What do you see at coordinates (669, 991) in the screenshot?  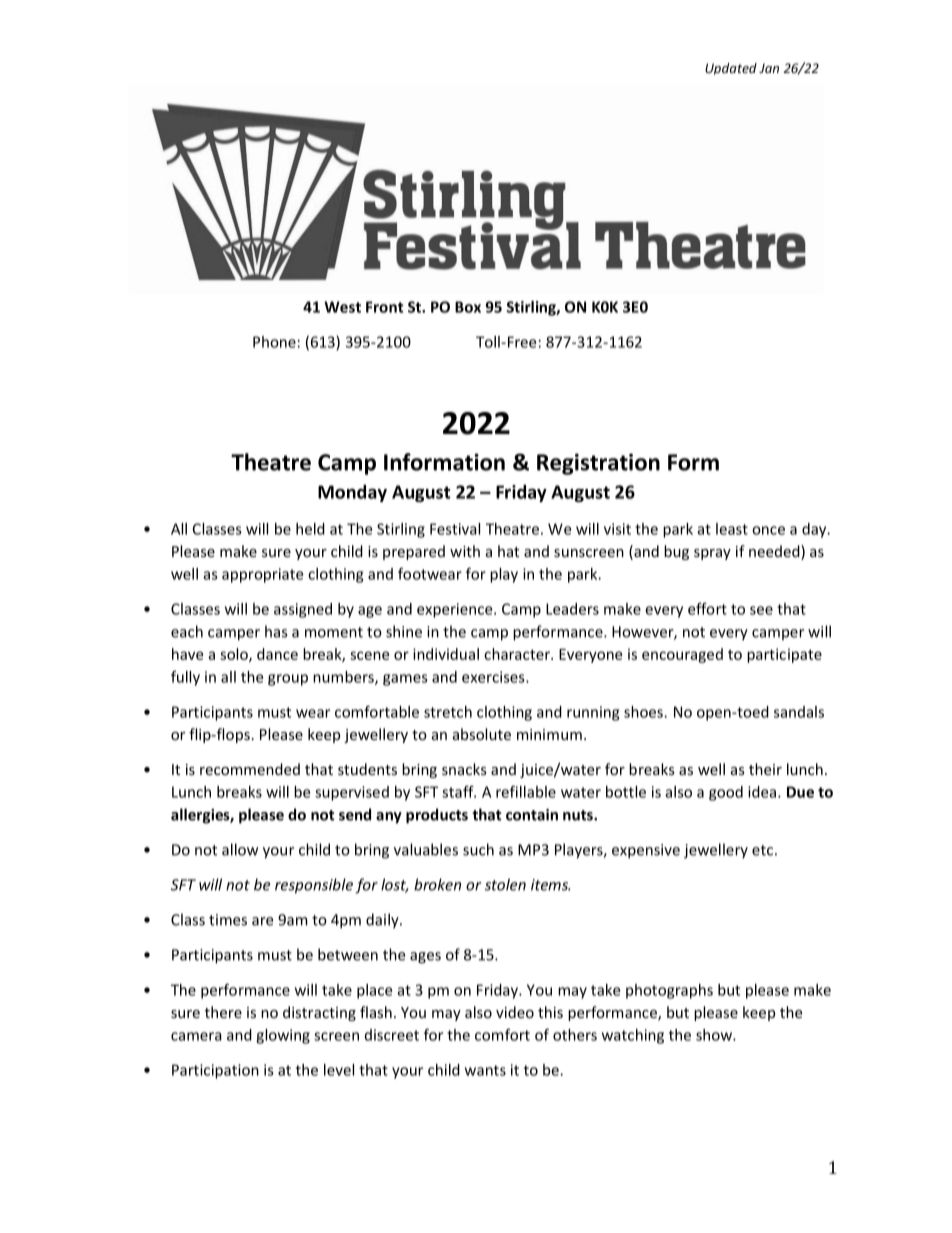 I see `photographs` at bounding box center [669, 991].
